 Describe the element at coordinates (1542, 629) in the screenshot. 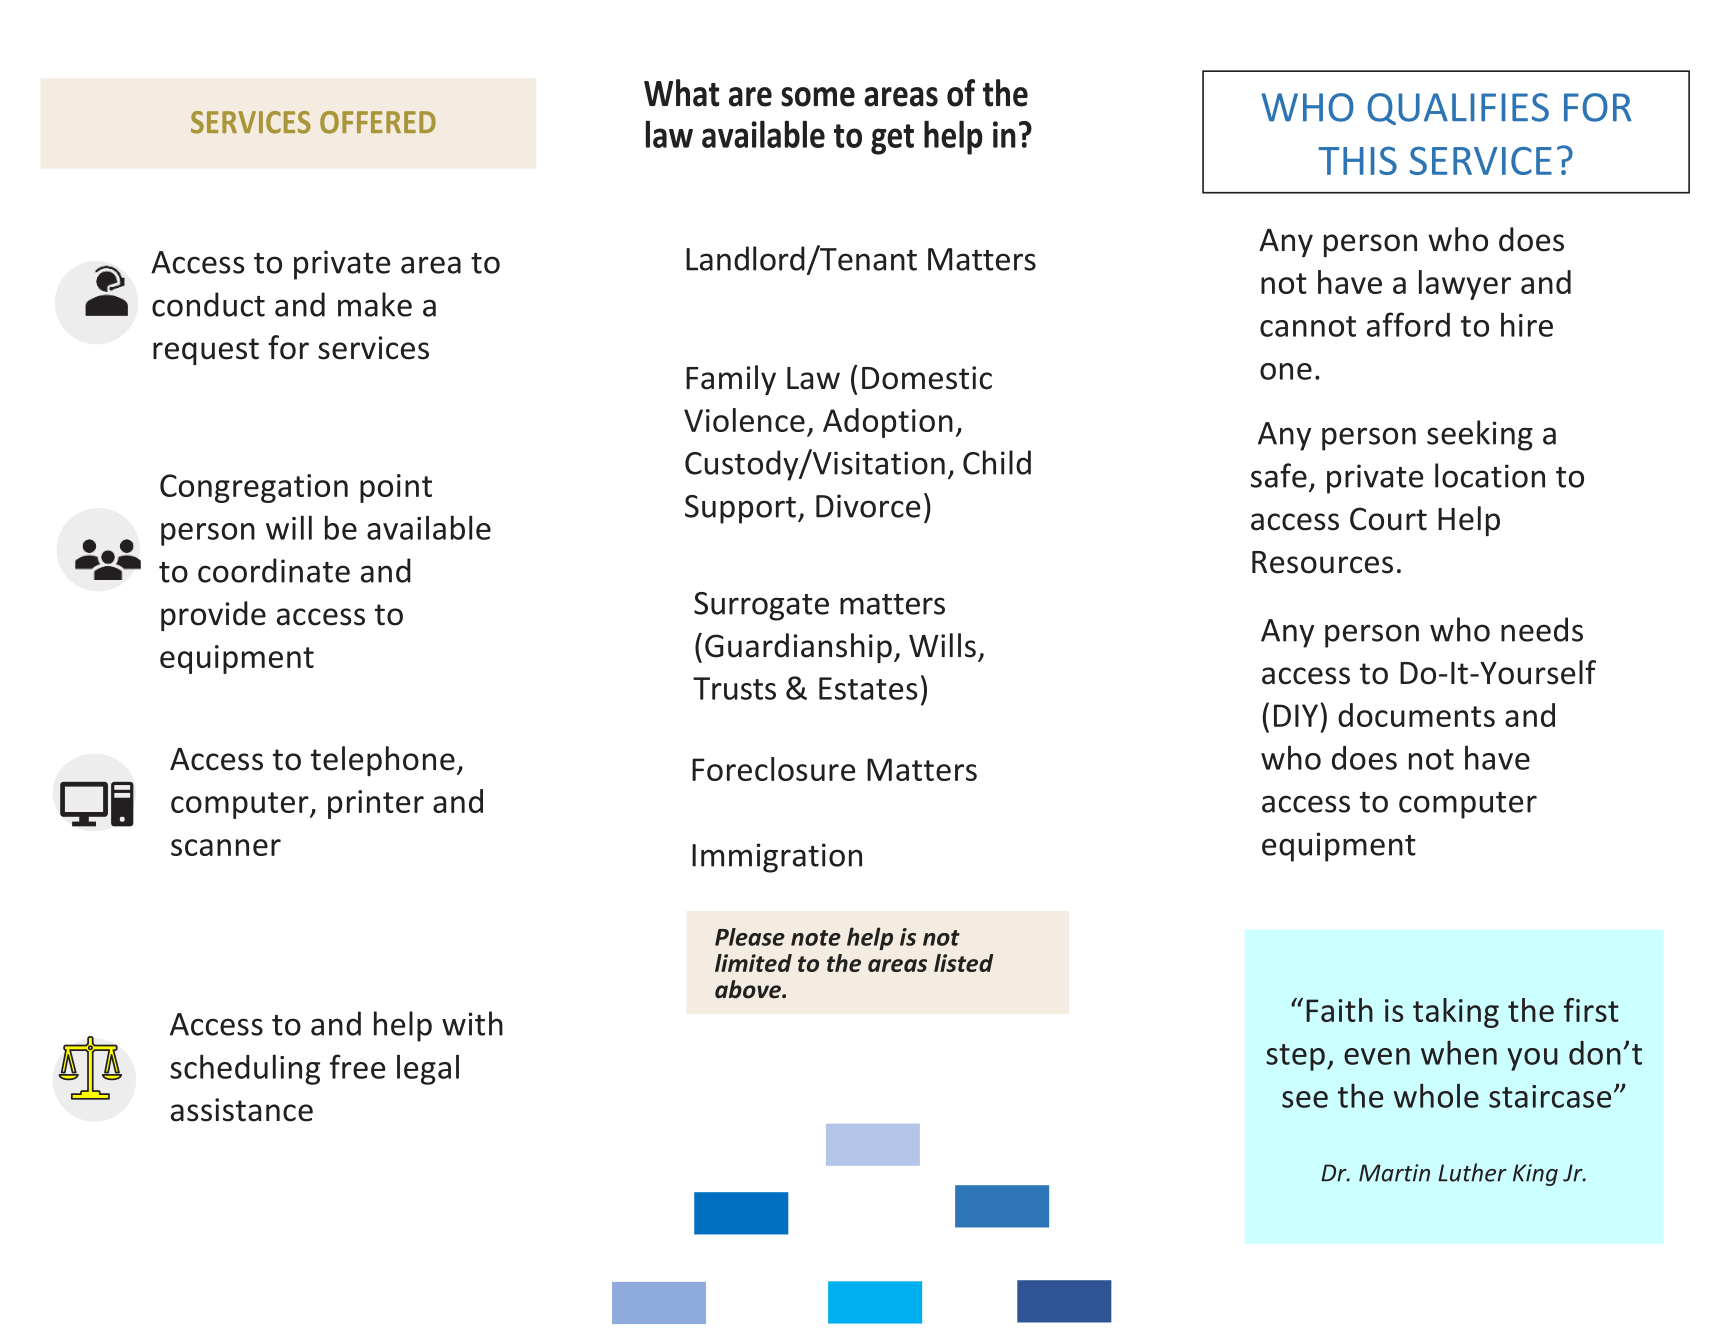

I see `needs` at that location.
